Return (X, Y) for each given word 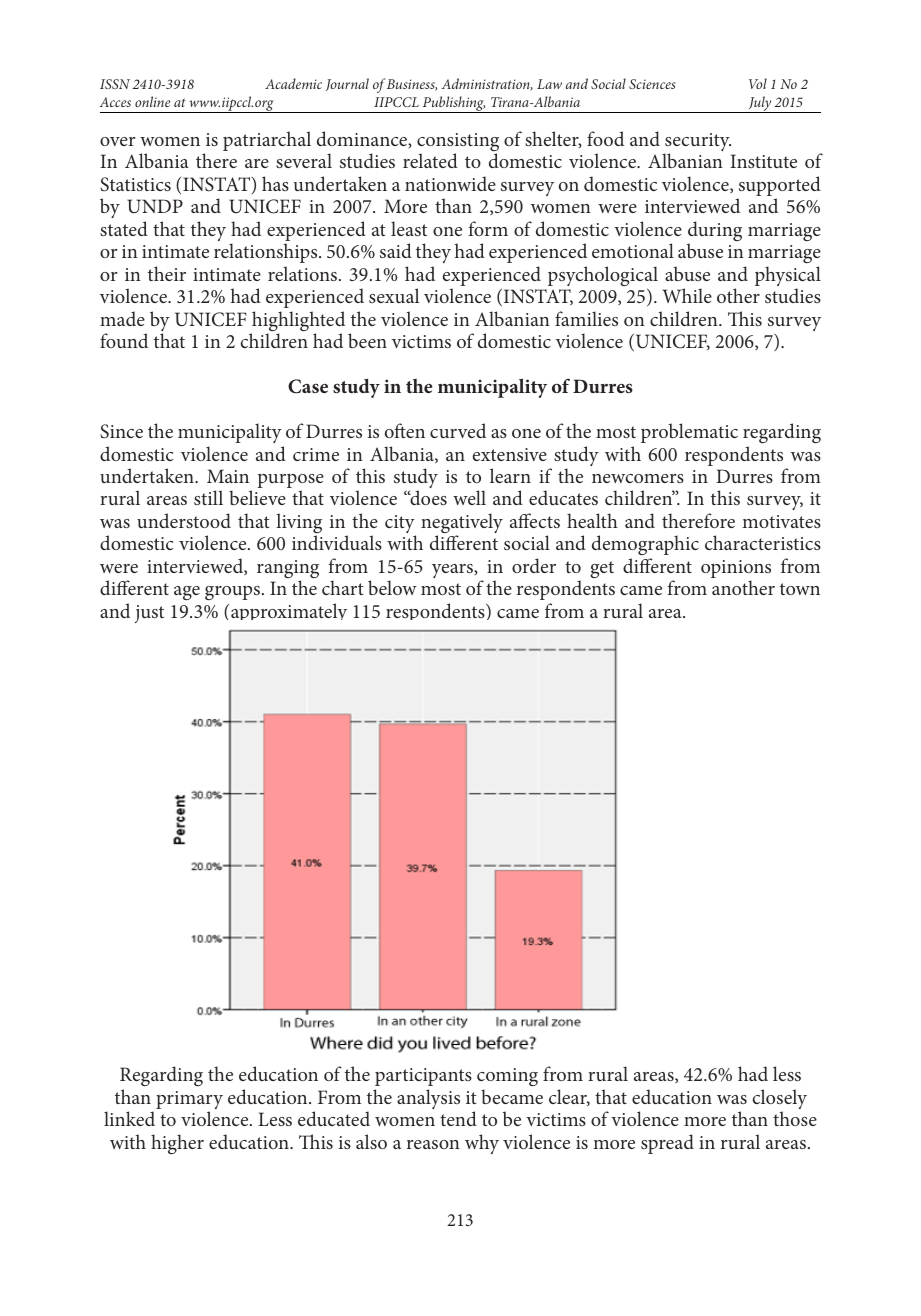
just (149, 614)
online (152, 101)
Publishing (453, 104)
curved (458, 430)
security (697, 143)
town (800, 589)
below (392, 587)
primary (189, 1101)
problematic (689, 433)
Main (228, 476)
